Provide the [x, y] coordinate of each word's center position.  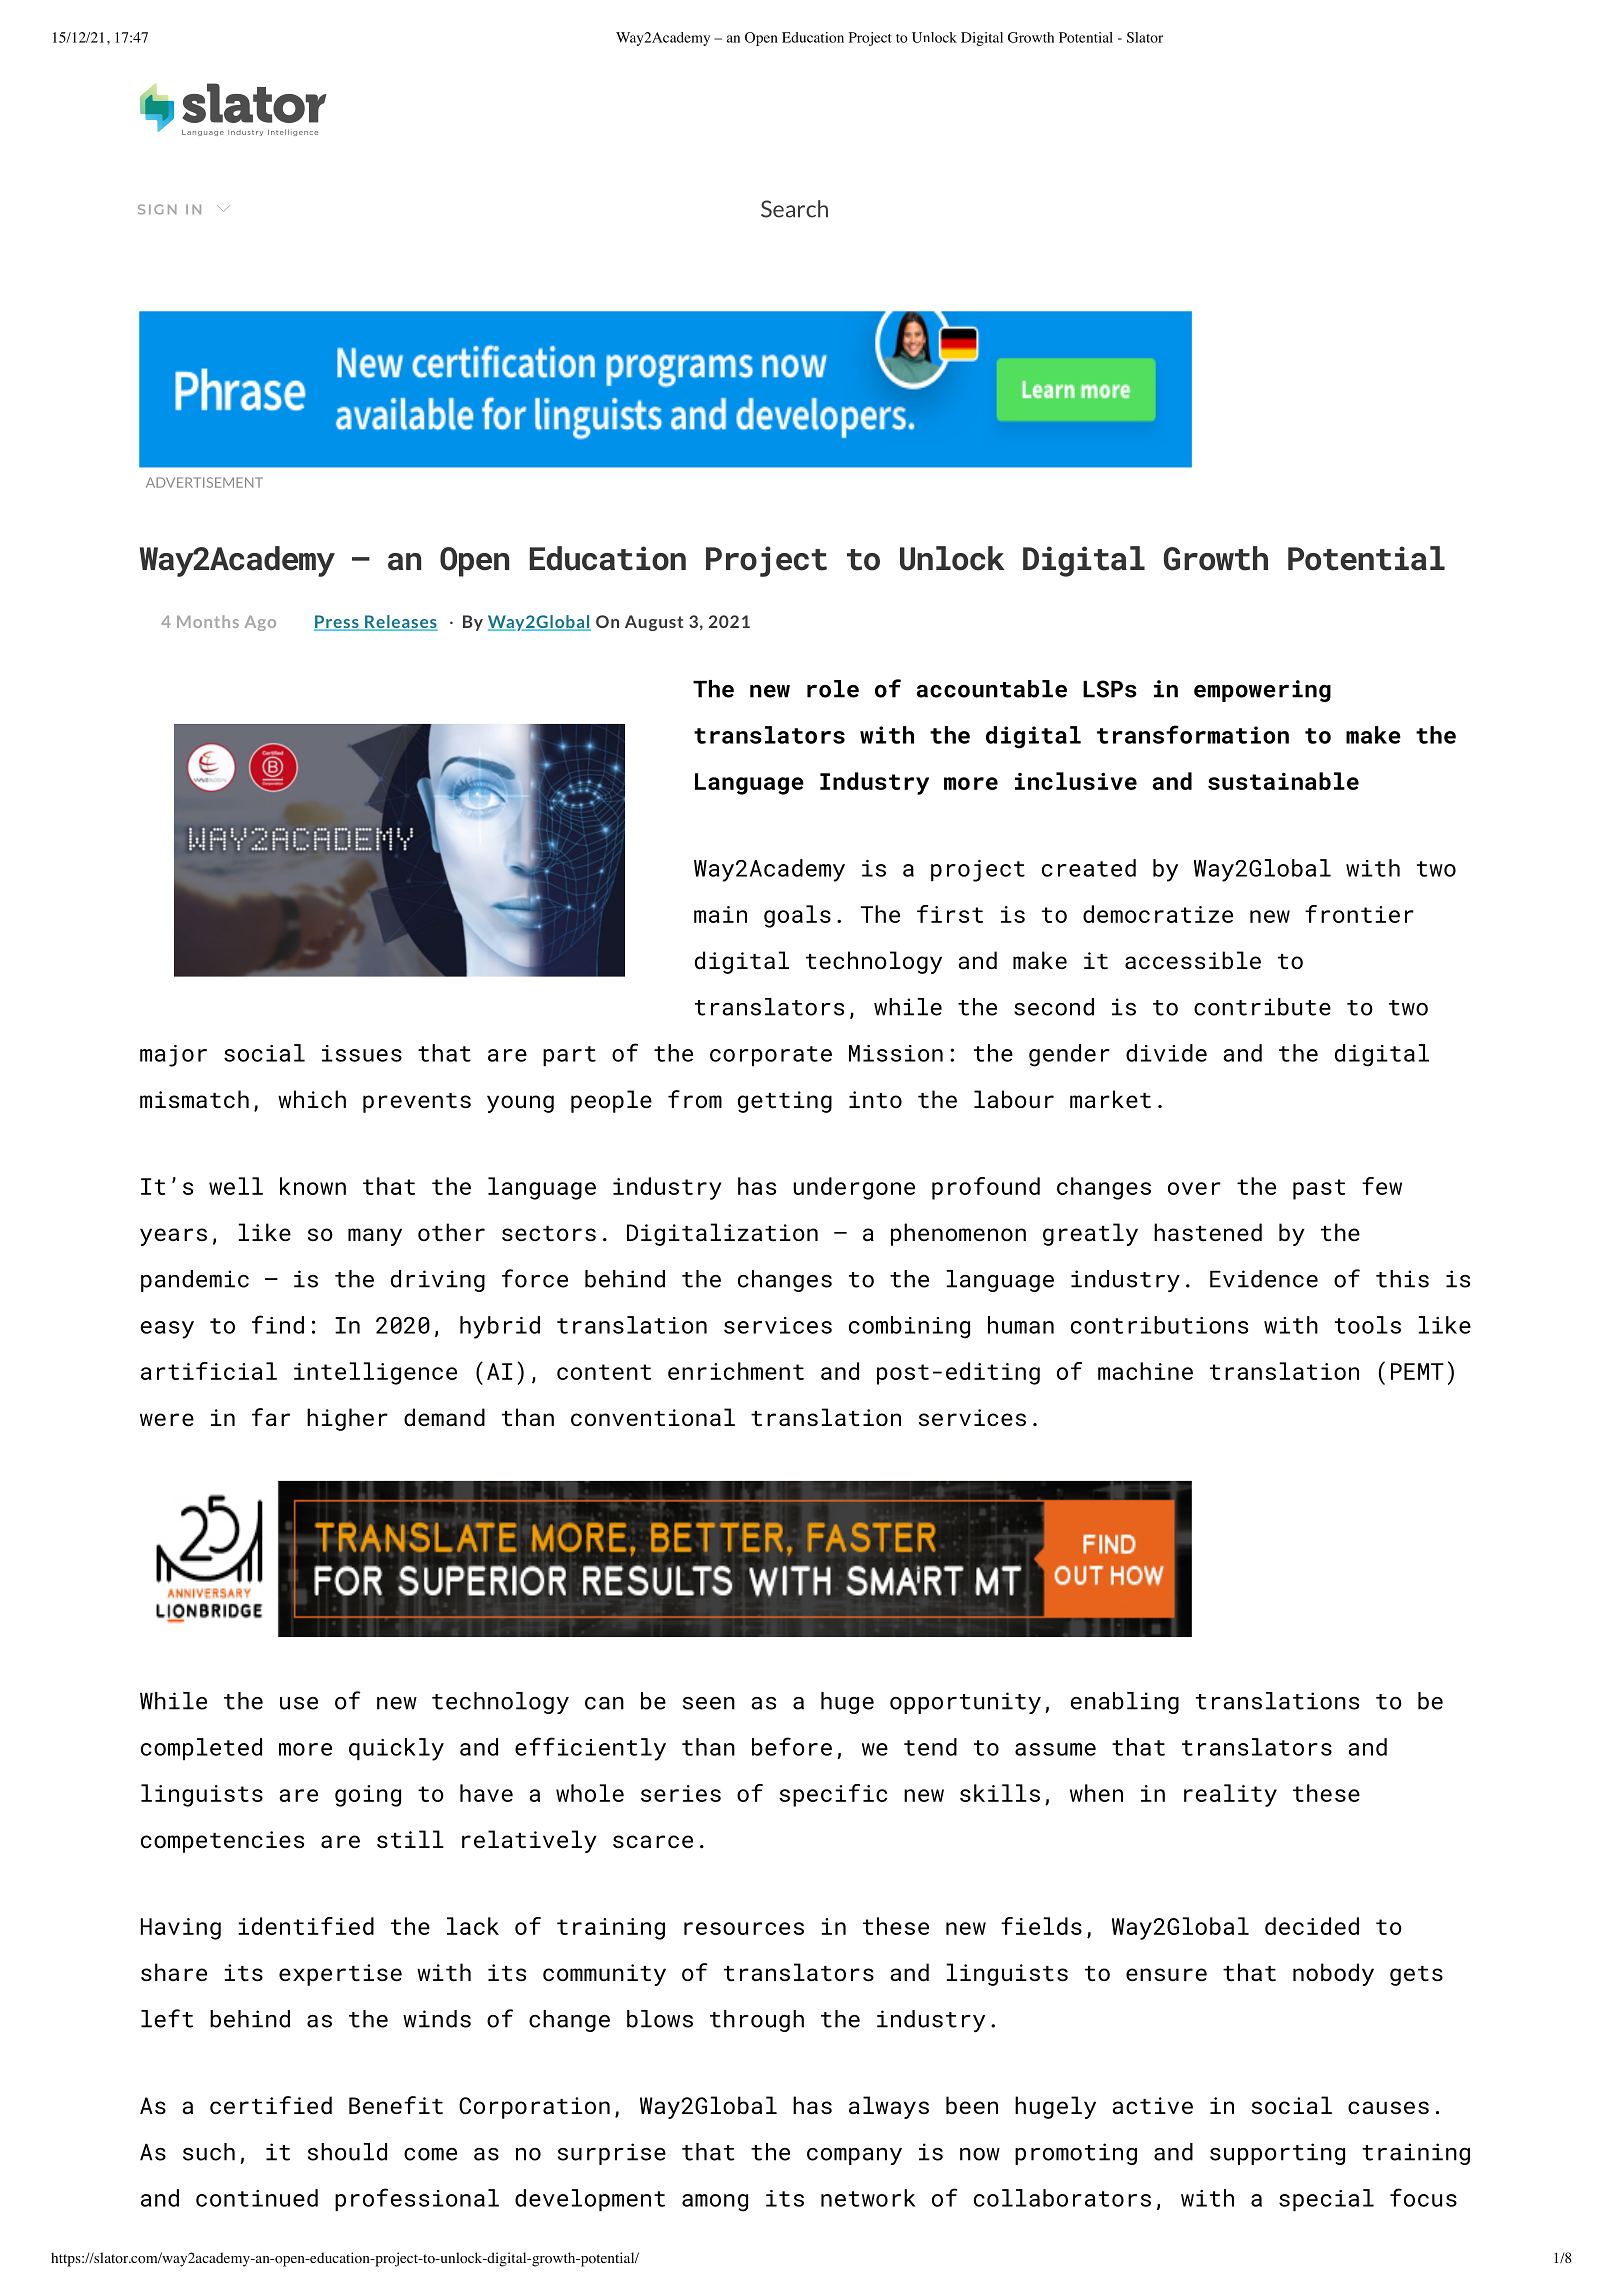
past [1319, 1189]
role [833, 689]
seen [709, 1703]
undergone [854, 1188]
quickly [396, 1749]
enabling [1124, 1703]
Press [337, 623]
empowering [1262, 691]
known [313, 1186]
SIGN [157, 209]
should [347, 2152]
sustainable [1283, 781]
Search [794, 209]
